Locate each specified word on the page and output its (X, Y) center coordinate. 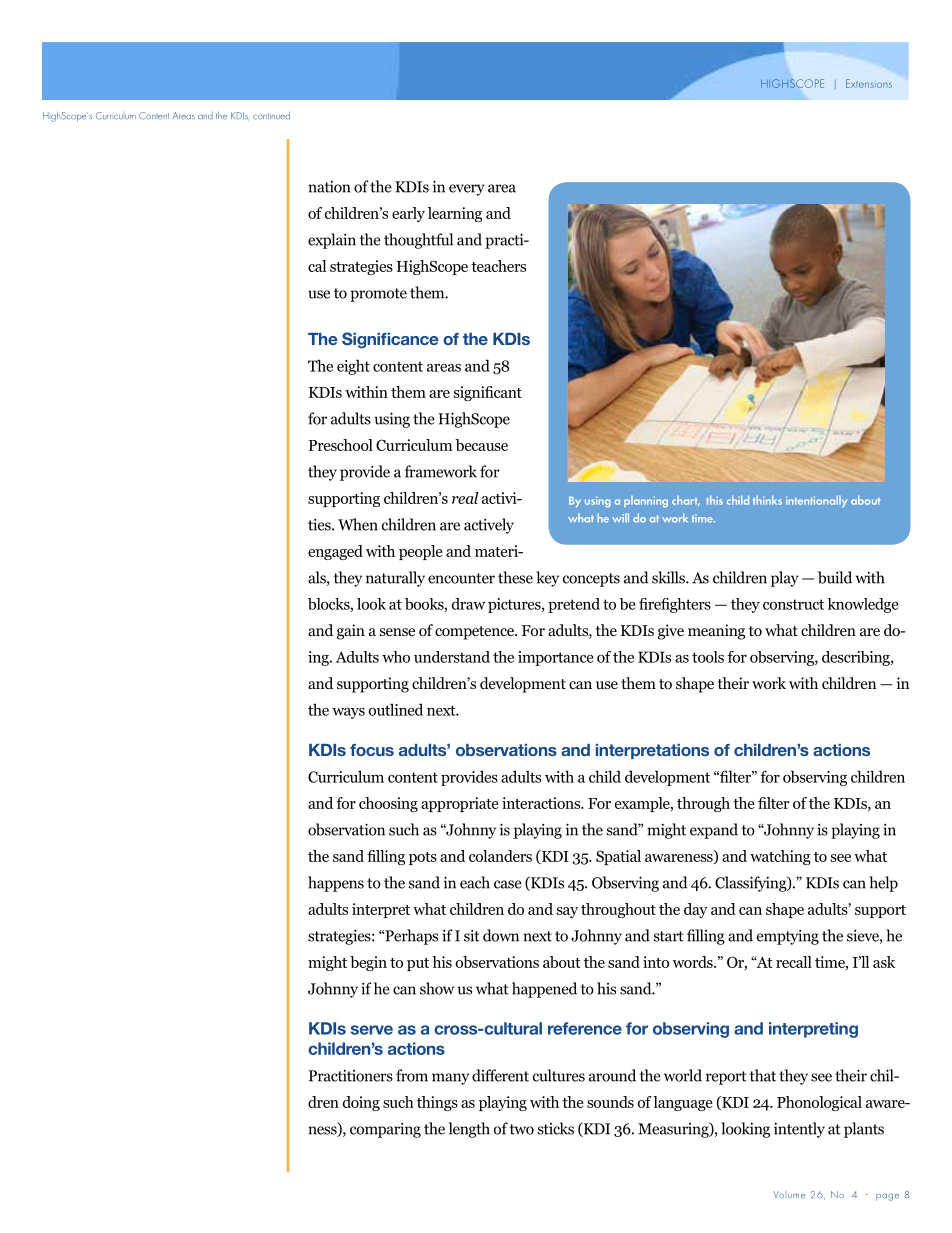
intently (799, 1130)
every (467, 190)
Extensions (869, 83)
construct (793, 604)
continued (271, 116)
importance (556, 658)
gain (351, 632)
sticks (556, 1128)
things (437, 1103)
